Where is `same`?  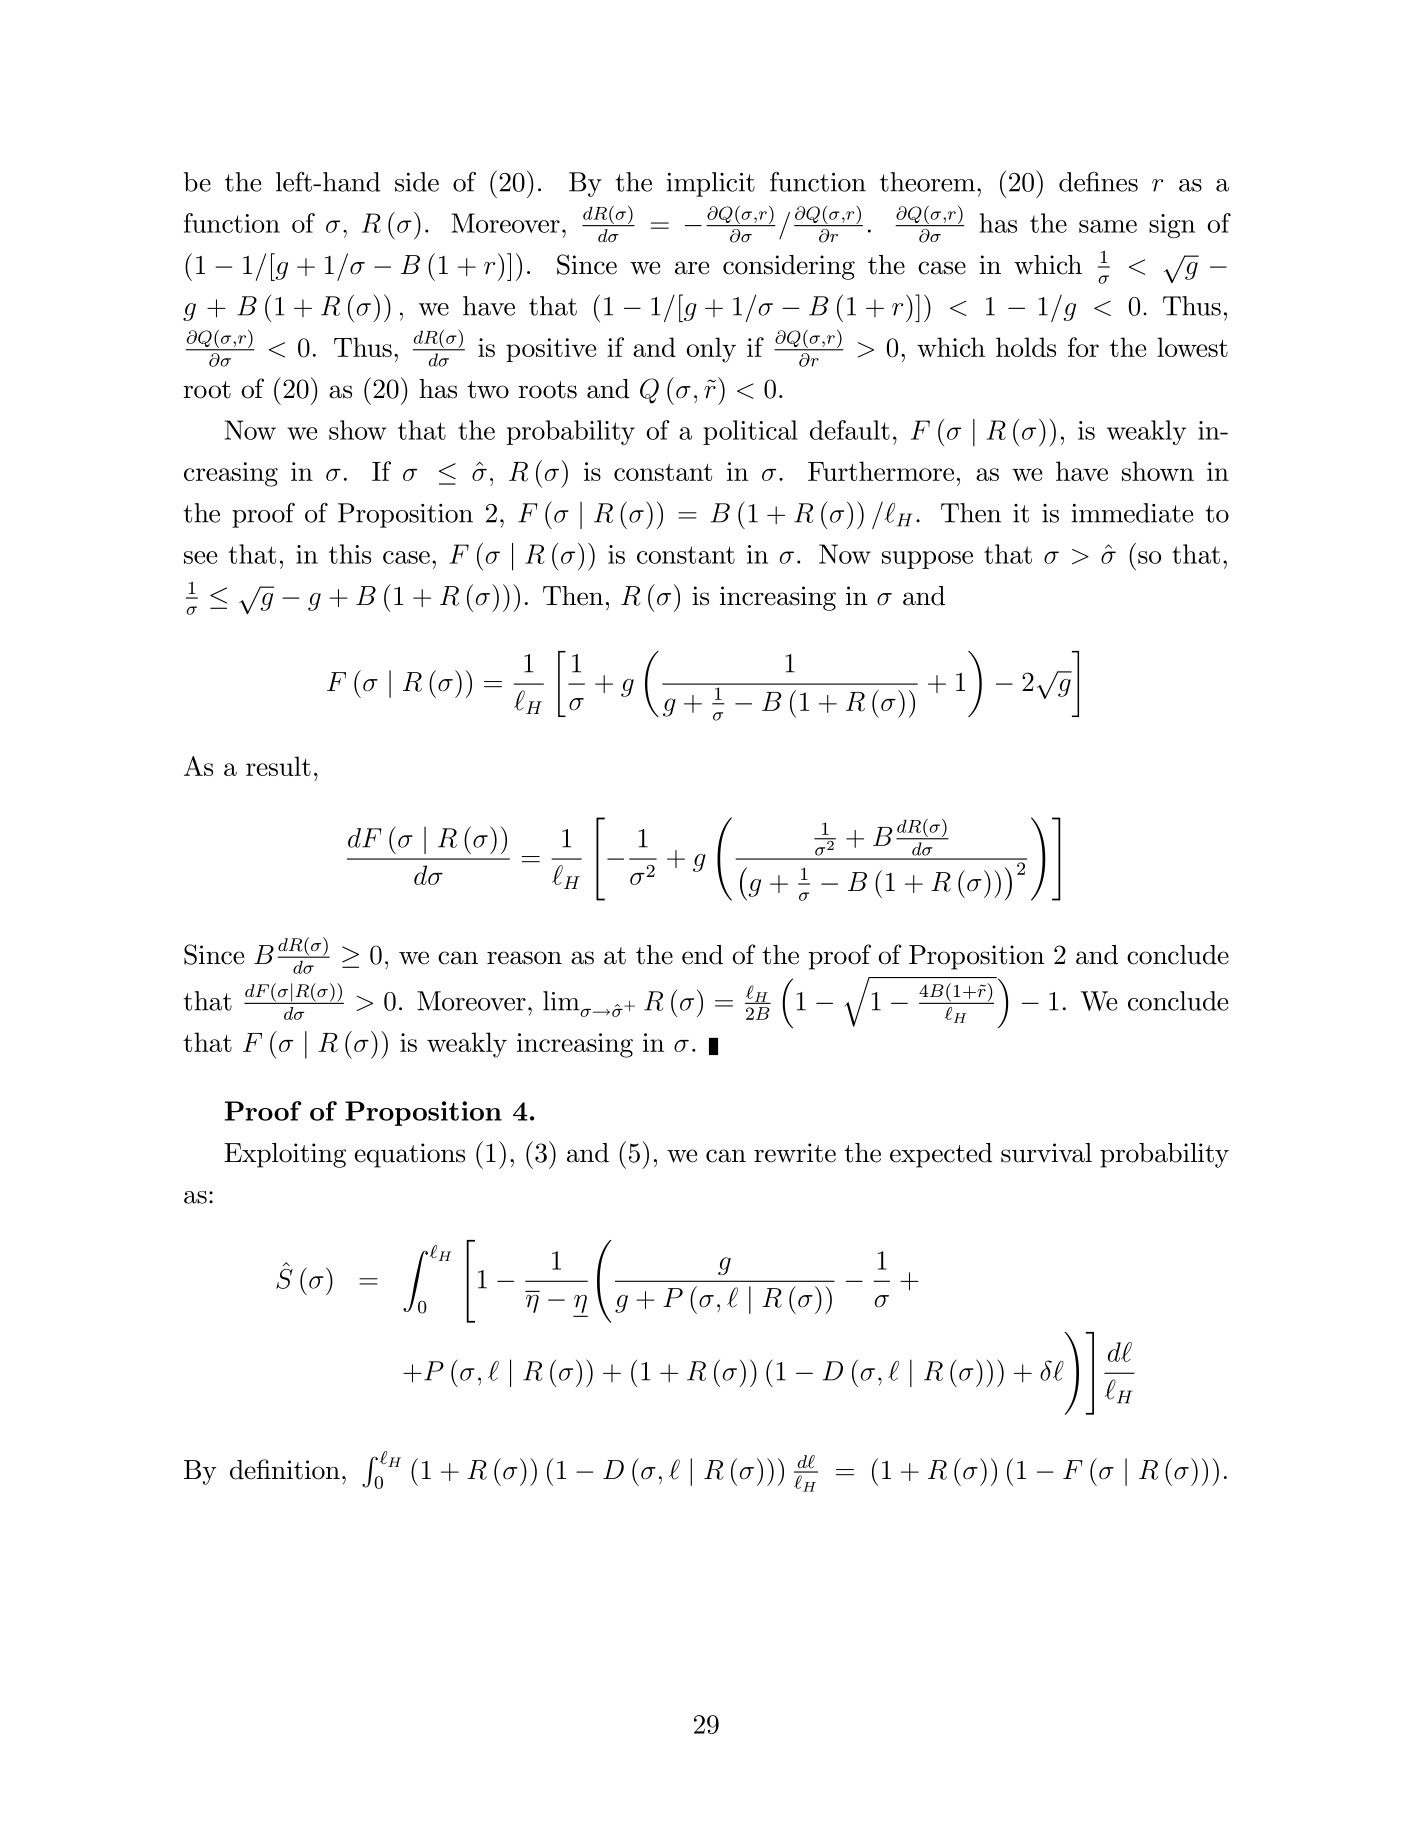 same is located at coordinates (1108, 226).
